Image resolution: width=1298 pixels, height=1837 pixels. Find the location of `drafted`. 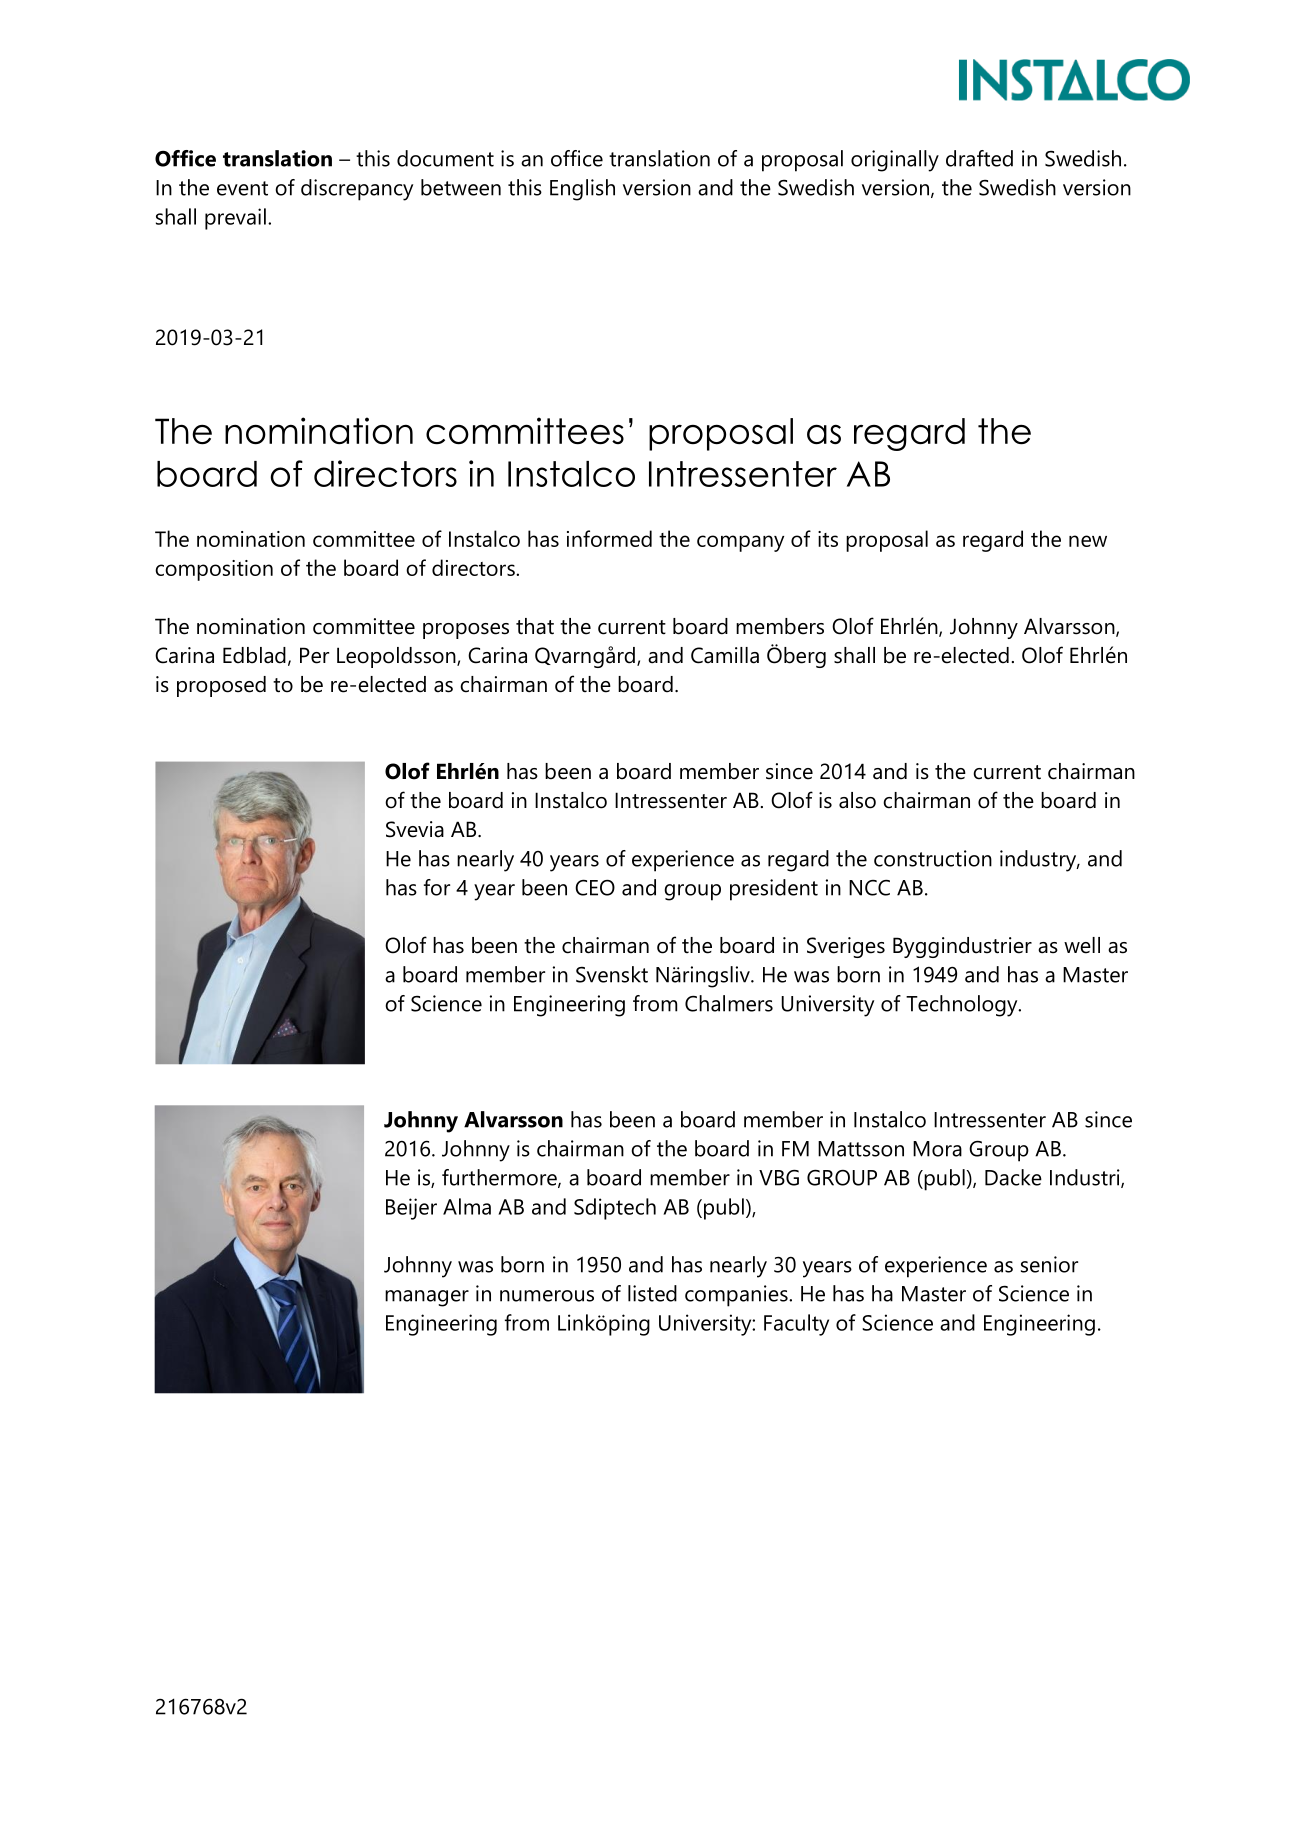

drafted is located at coordinates (979, 158).
